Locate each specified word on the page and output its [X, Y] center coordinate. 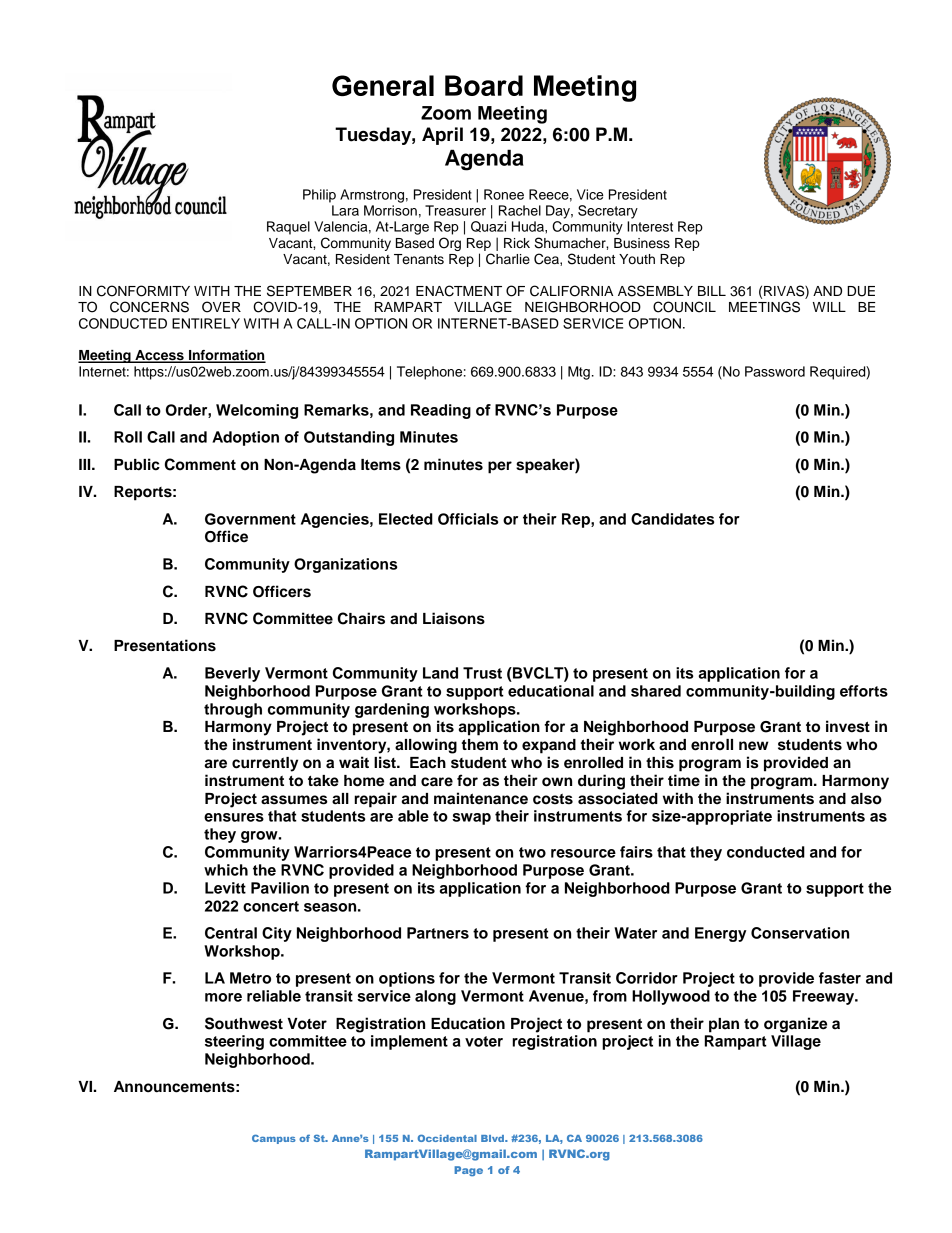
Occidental [447, 1138]
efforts [864, 691]
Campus [274, 1139]
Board [484, 85]
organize [795, 1025]
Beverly [232, 674]
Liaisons [454, 618]
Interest [650, 226]
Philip [319, 196]
